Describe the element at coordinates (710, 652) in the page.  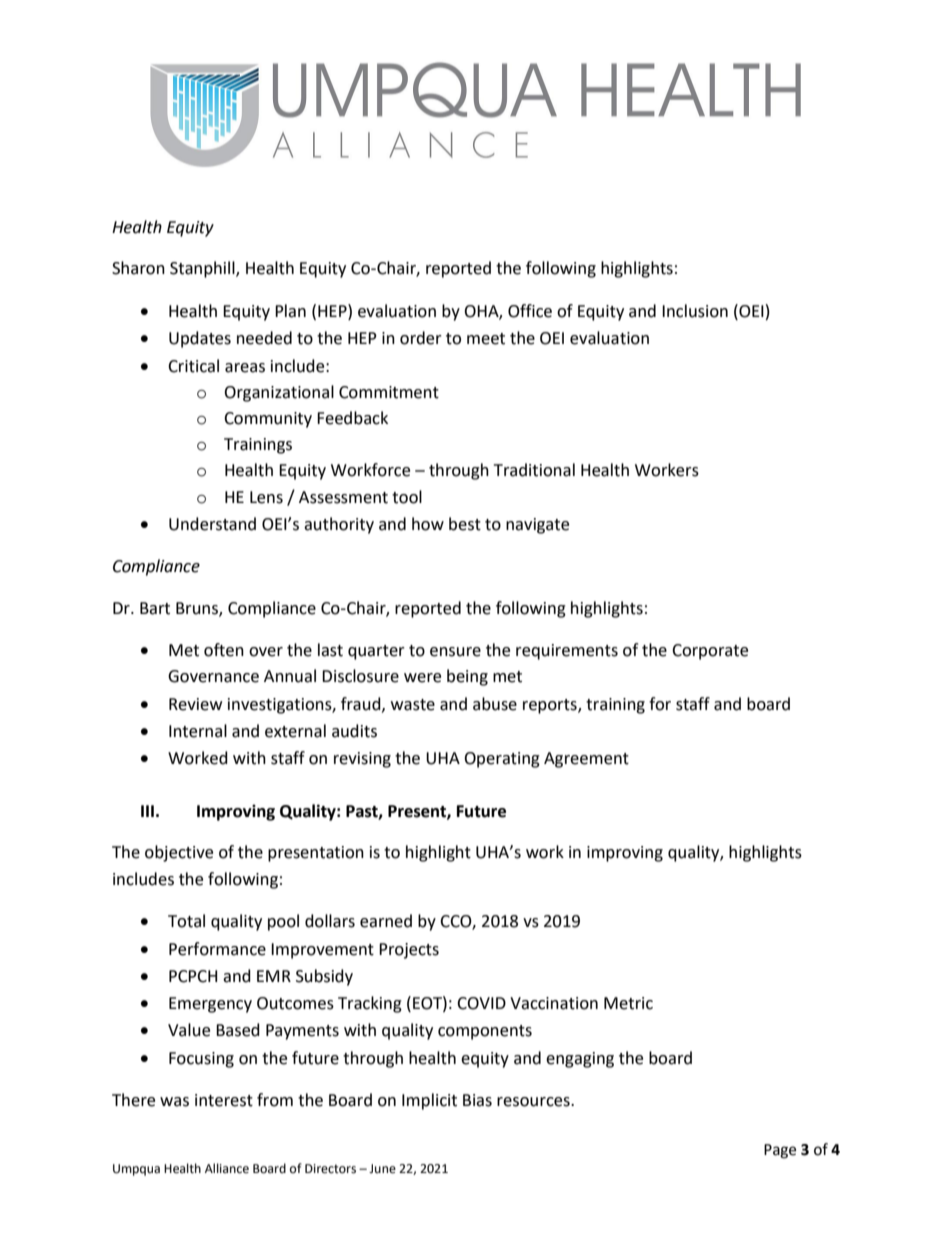
I see `Corporate` at that location.
